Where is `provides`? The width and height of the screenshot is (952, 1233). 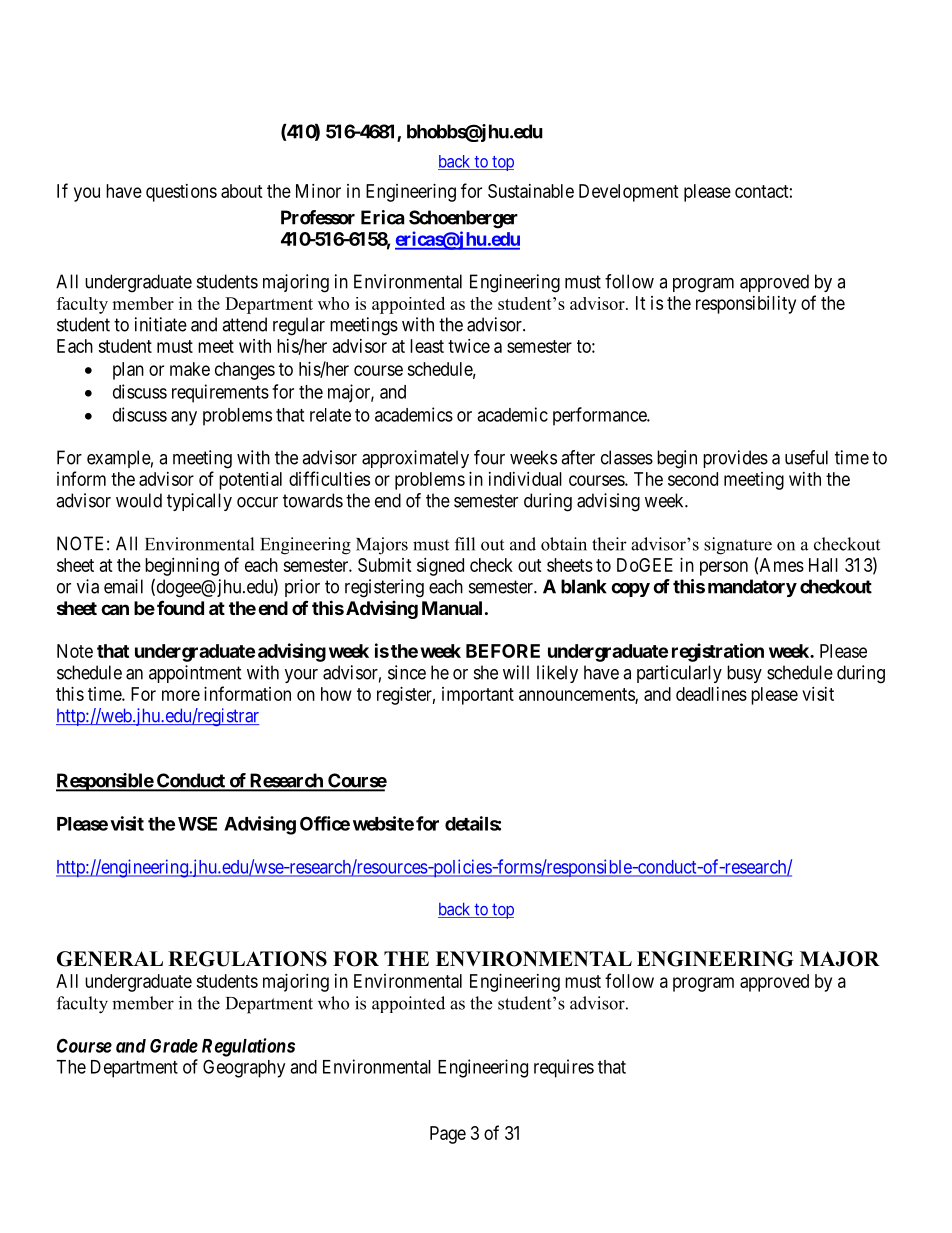 provides is located at coordinates (735, 459).
